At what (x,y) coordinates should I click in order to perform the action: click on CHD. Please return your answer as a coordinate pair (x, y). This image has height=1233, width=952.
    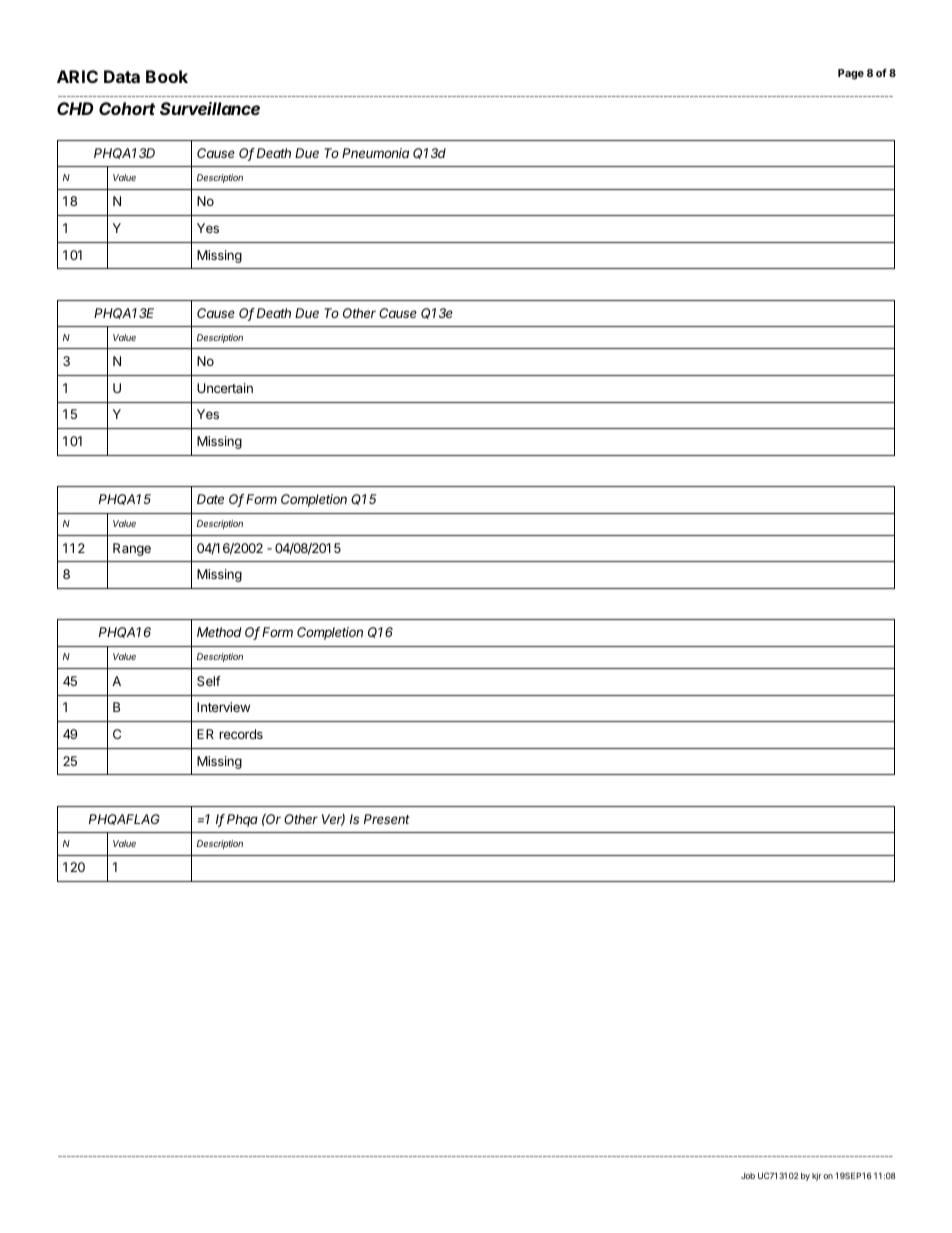
    Looking at the image, I should click on (75, 108).
